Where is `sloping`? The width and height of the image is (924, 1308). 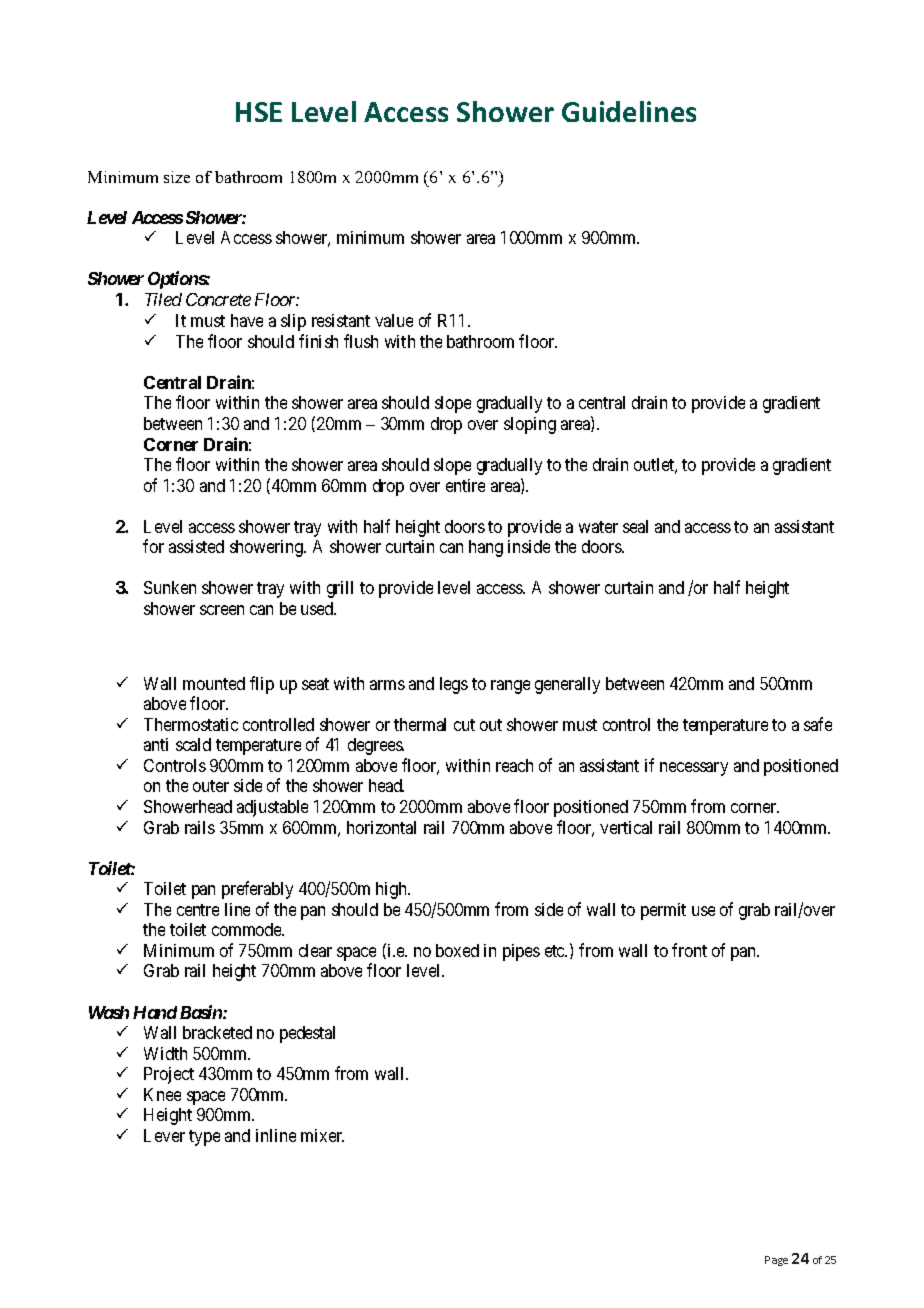
sloping is located at coordinates (530, 425).
